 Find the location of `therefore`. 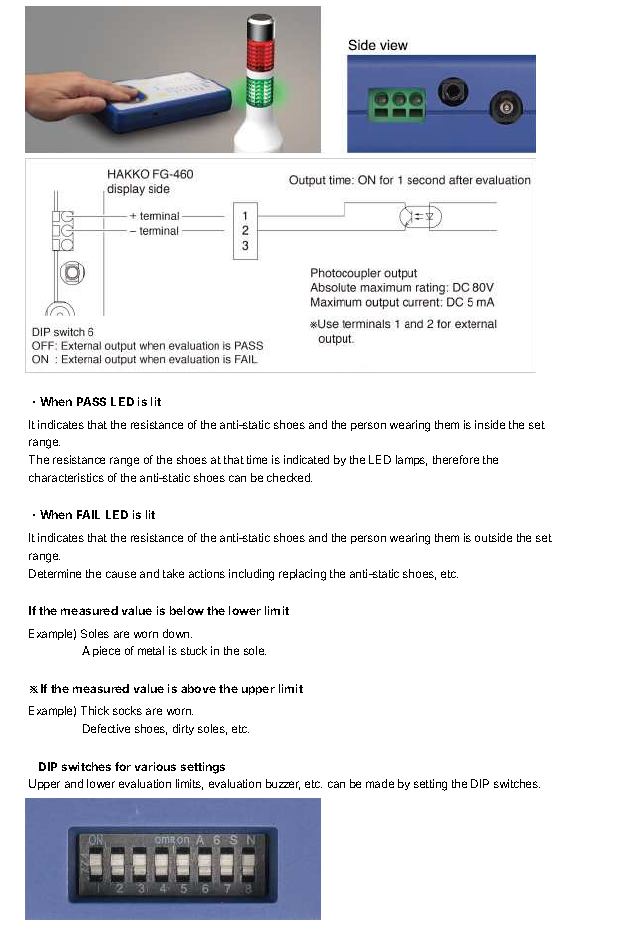

therefore is located at coordinates (456, 459).
